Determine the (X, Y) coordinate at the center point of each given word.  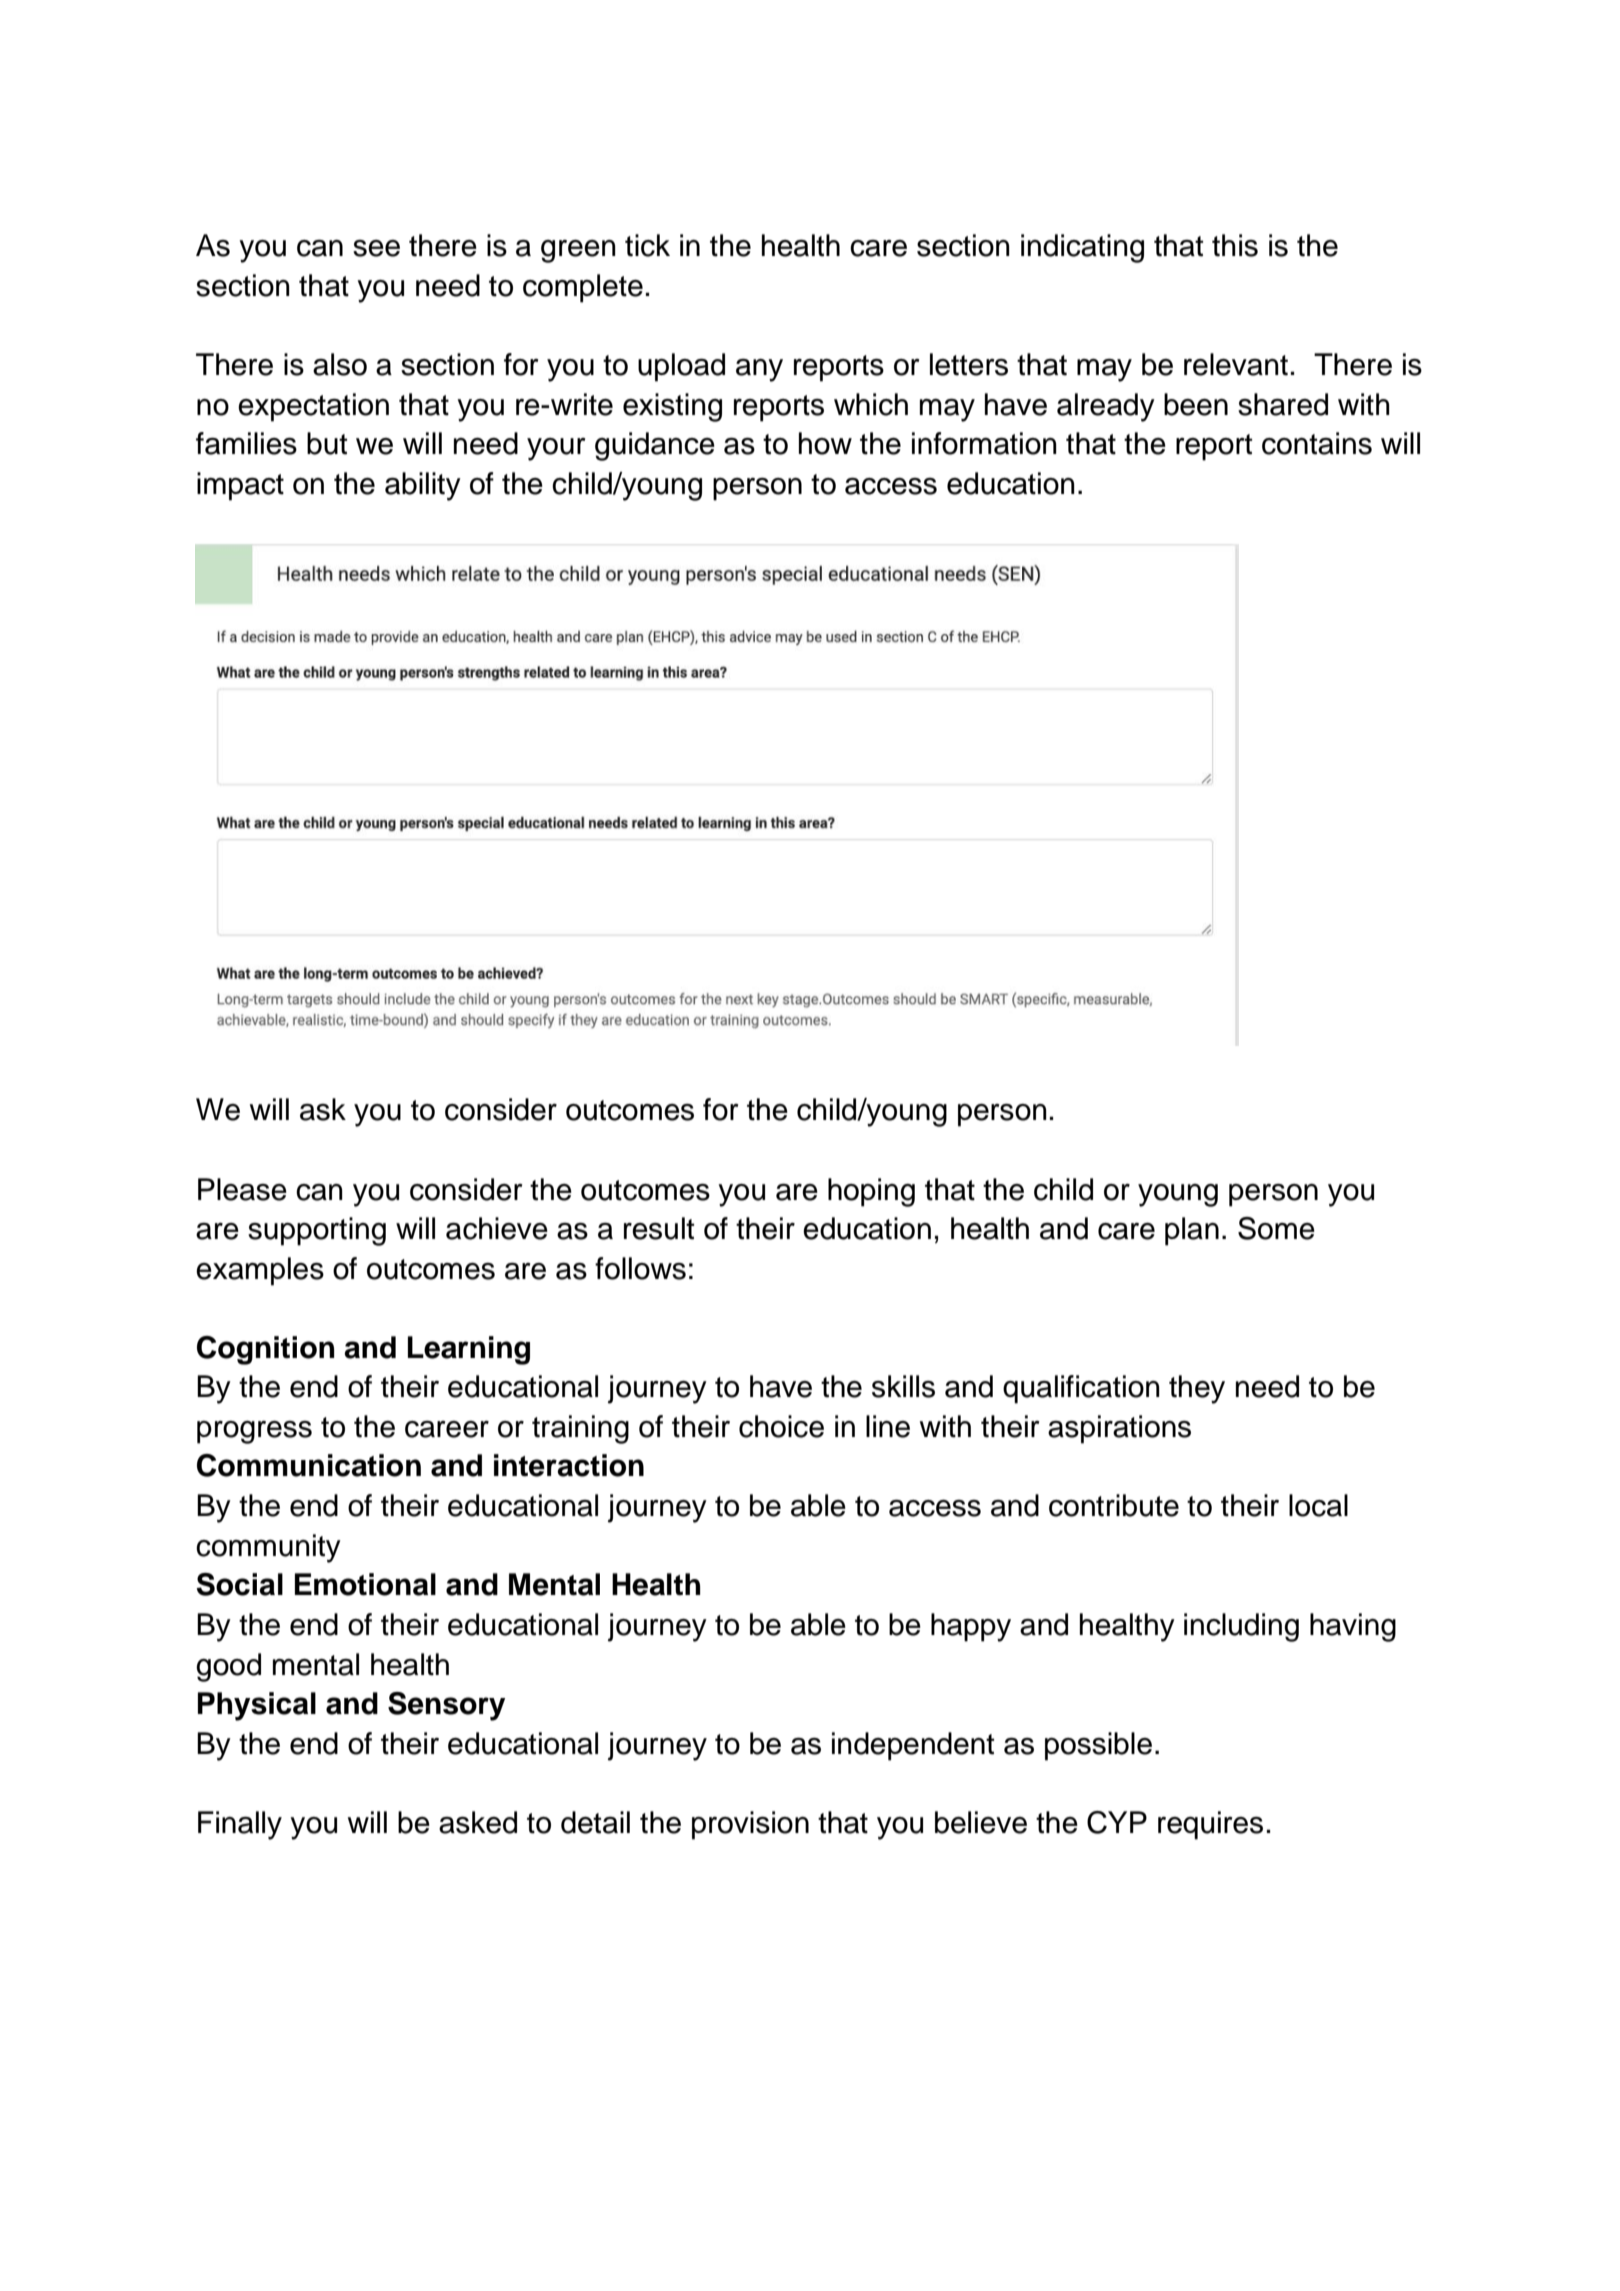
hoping (871, 1192)
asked (478, 1822)
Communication (309, 1465)
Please (242, 1189)
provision (750, 1825)
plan (1192, 1231)
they (1197, 1389)
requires (1210, 1825)
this (1235, 245)
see (376, 248)
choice (781, 1426)
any (759, 370)
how (825, 443)
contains (1317, 443)
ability (423, 486)
